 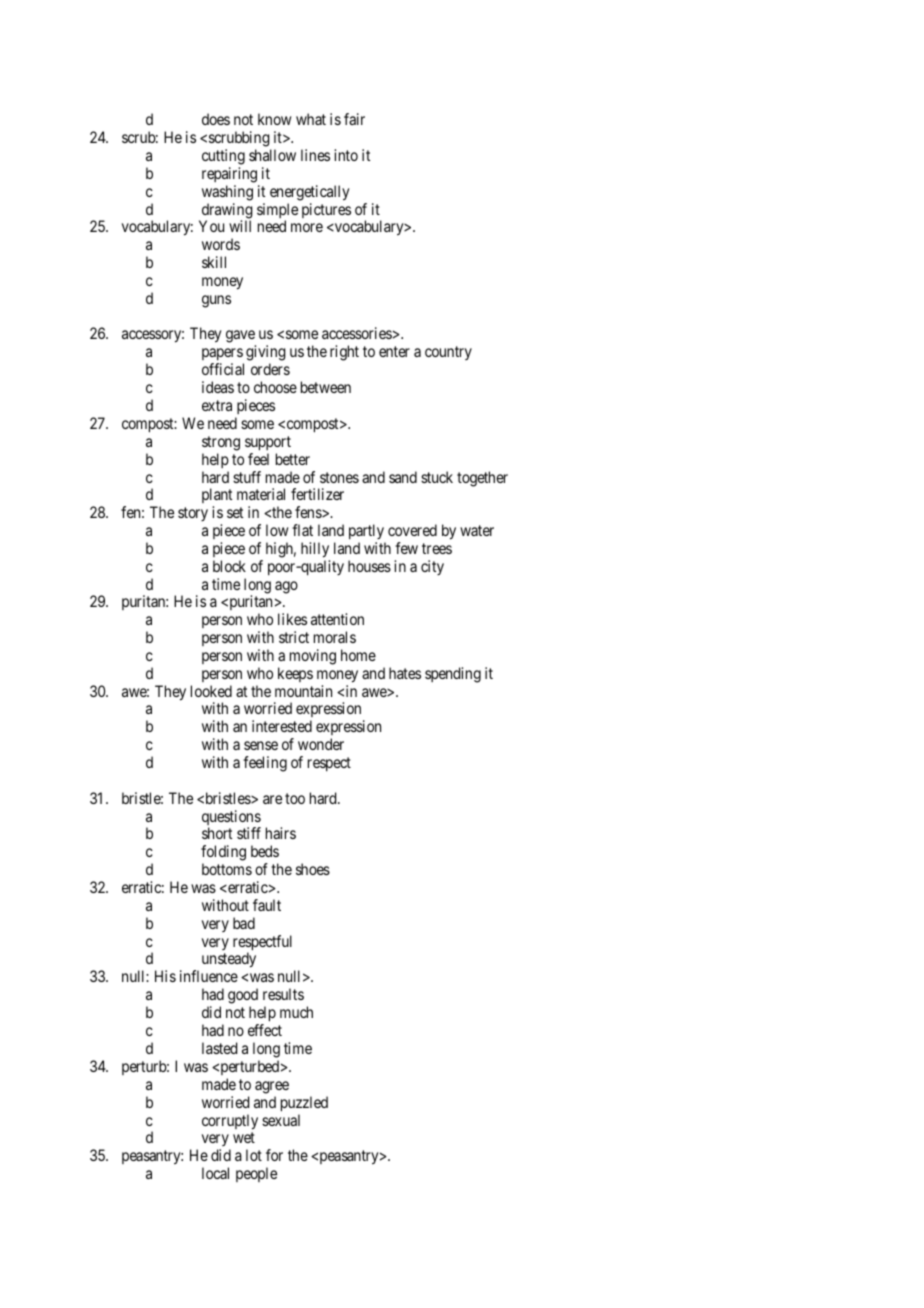 I want to click on lines, so click(x=315, y=155).
